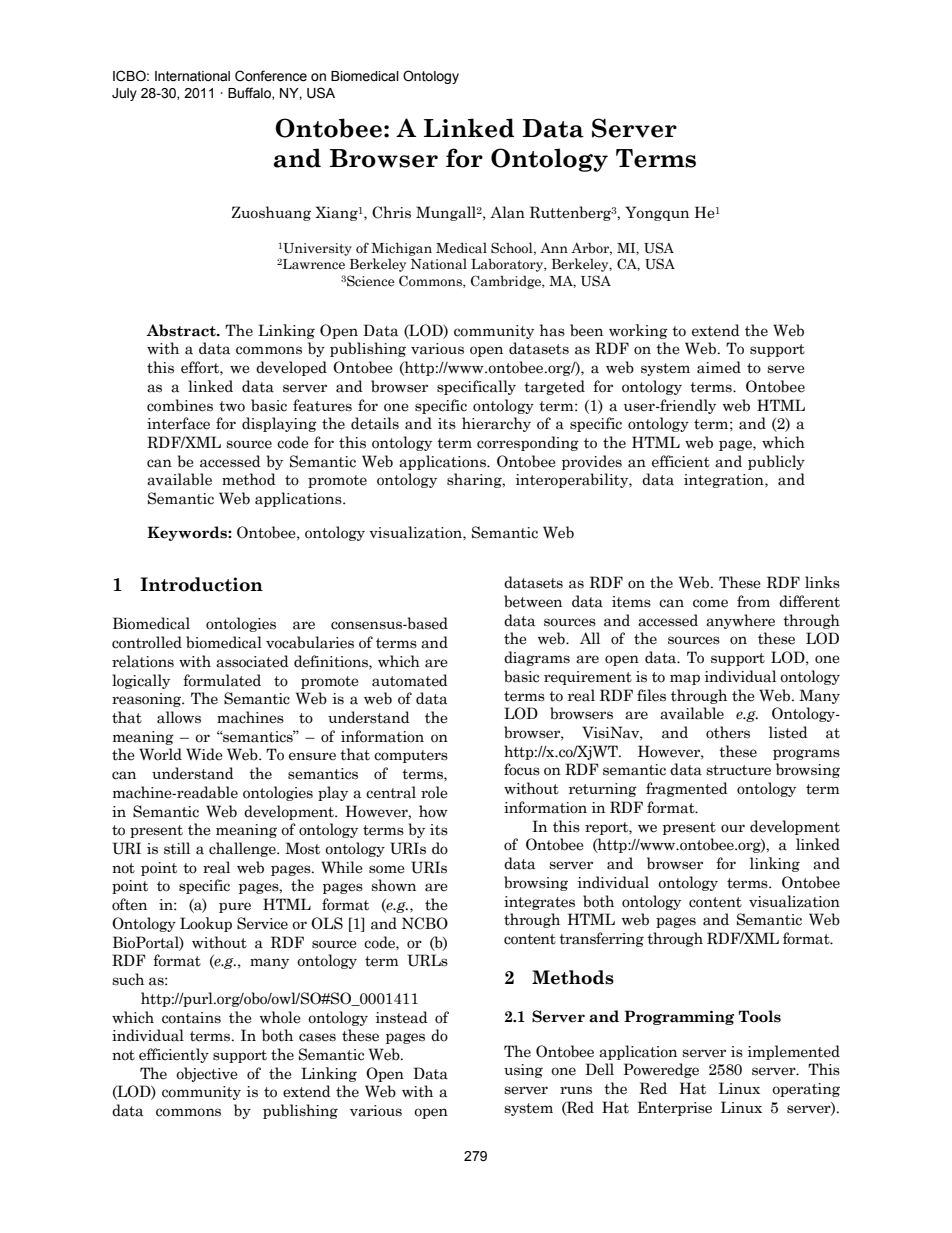  Describe the element at coordinates (554, 248) in the screenshot. I see `Ann` at that location.
